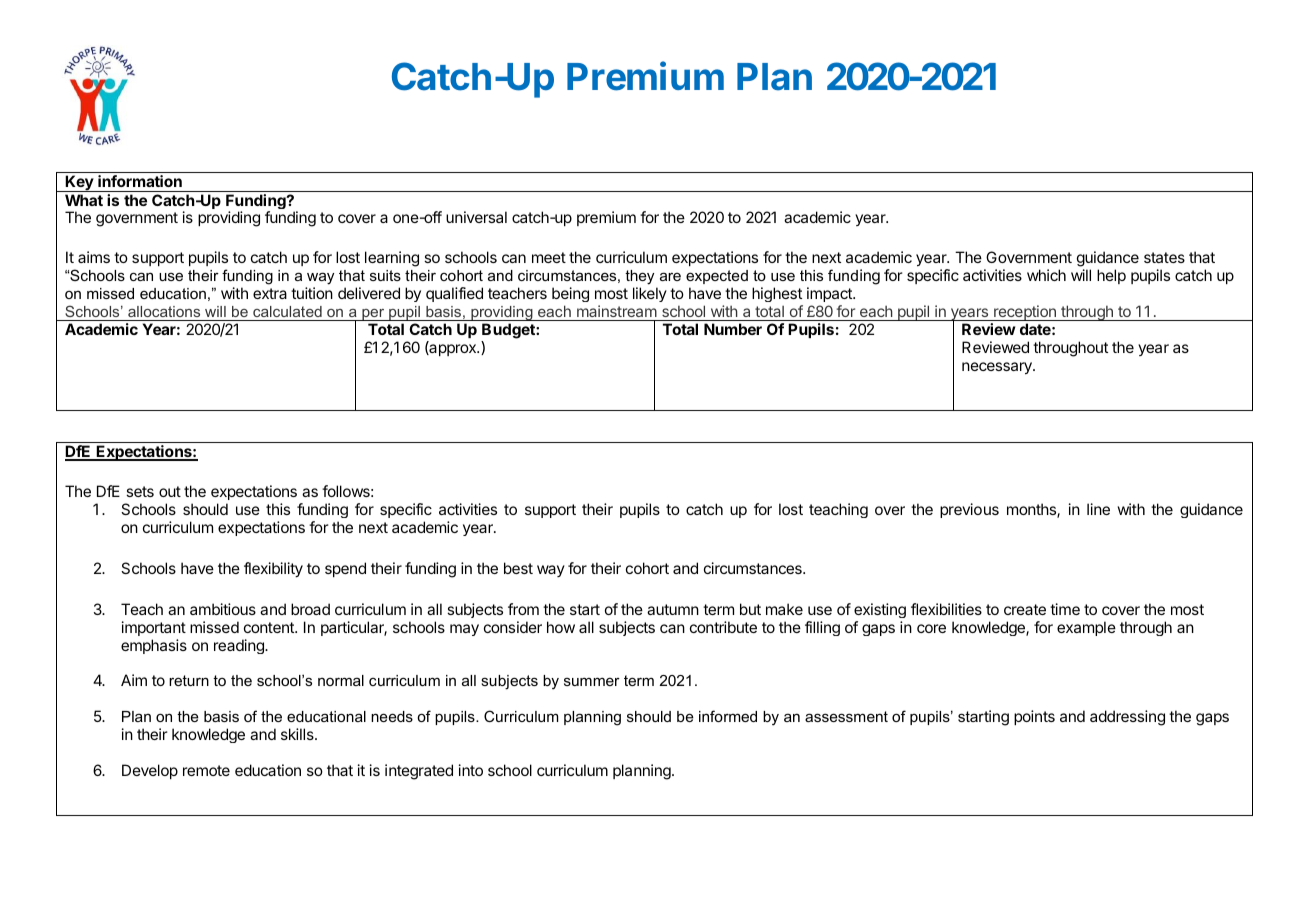 This page has width=1308, height=924. I want to click on allocations, so click(164, 311).
